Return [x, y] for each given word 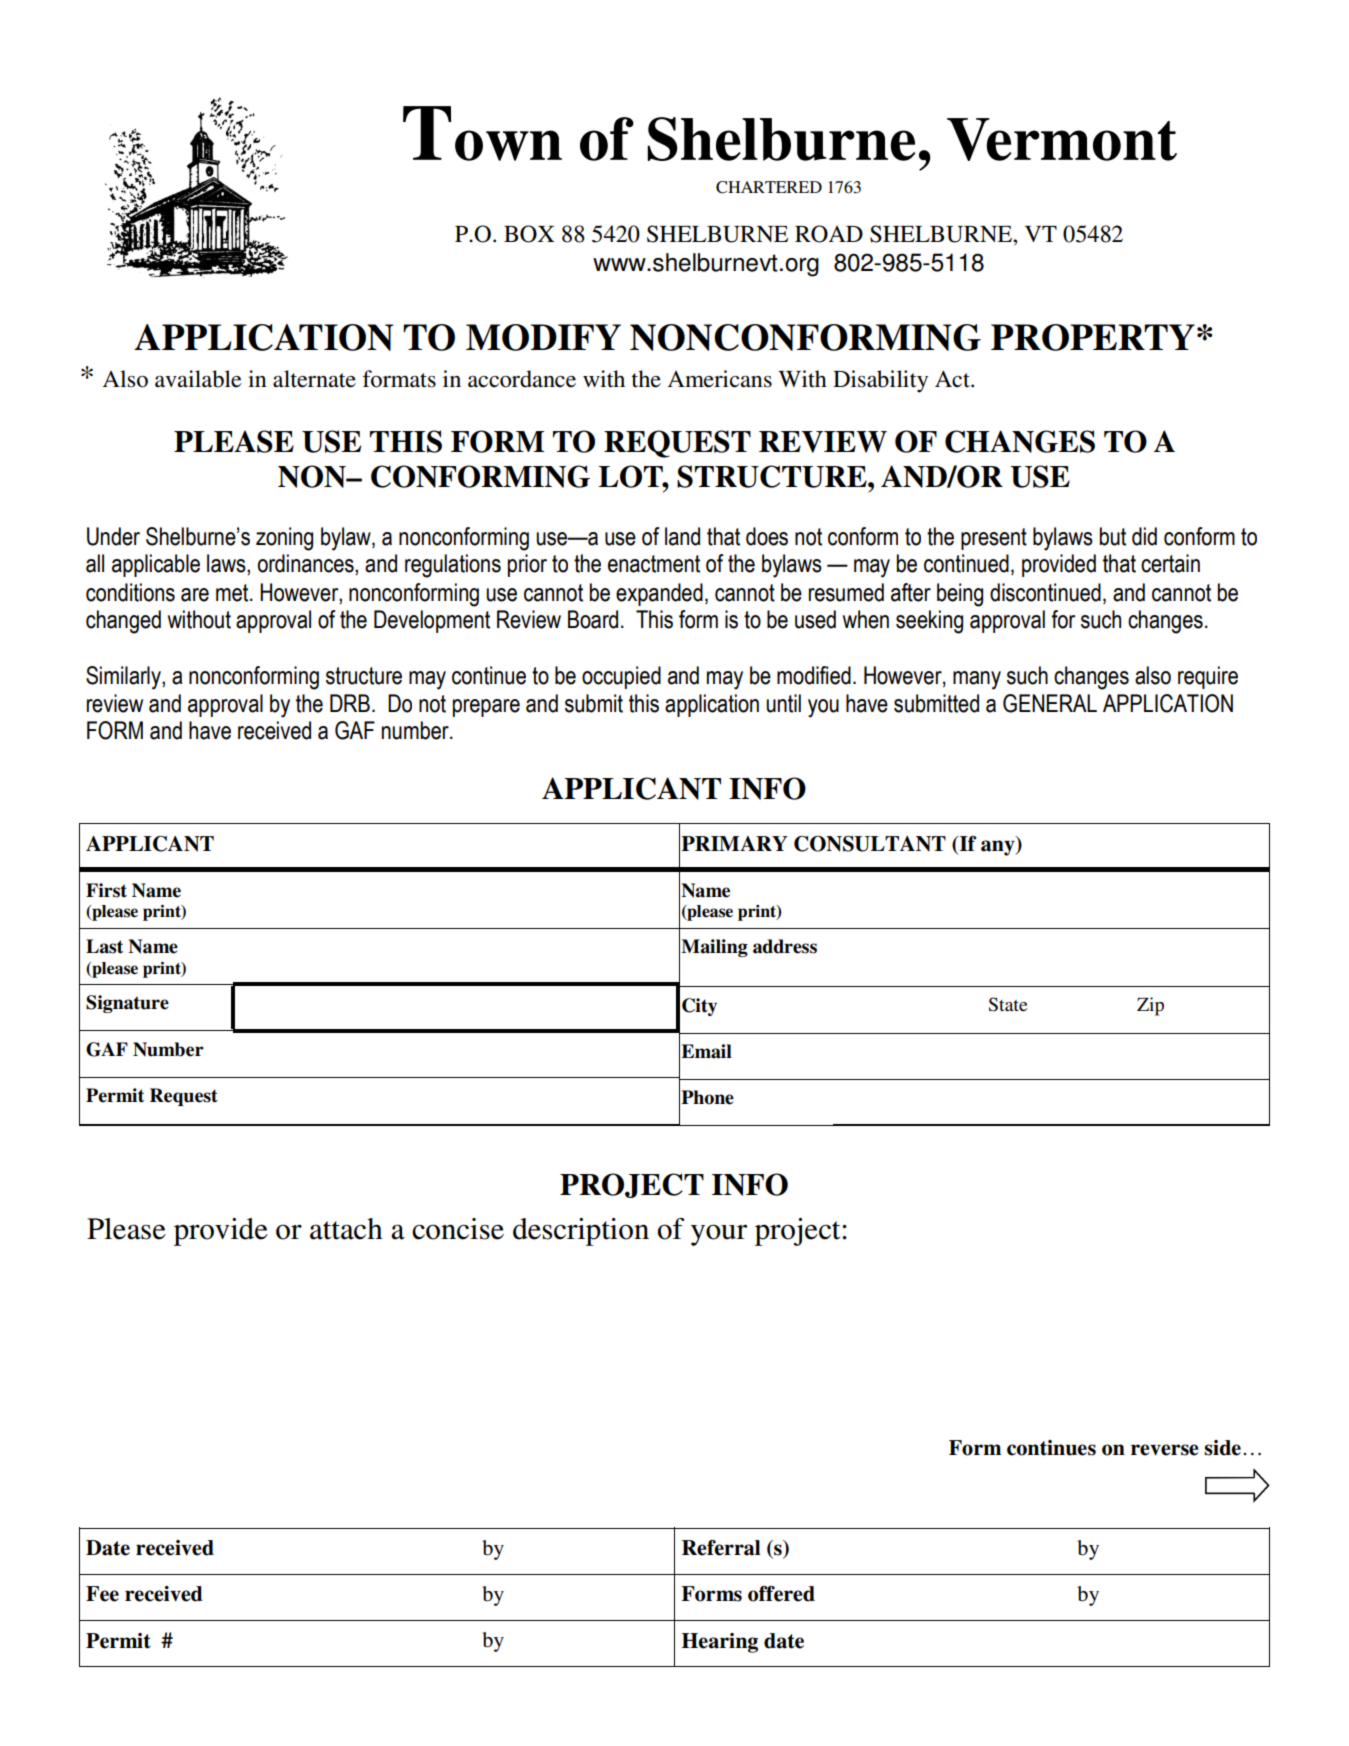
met [233, 593]
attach [346, 1229]
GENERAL [1050, 703]
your [719, 1235]
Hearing [720, 1643]
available [198, 379]
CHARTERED [769, 187]
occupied [621, 677]
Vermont [1062, 139]
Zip [1150, 1006]
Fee [102, 1594]
